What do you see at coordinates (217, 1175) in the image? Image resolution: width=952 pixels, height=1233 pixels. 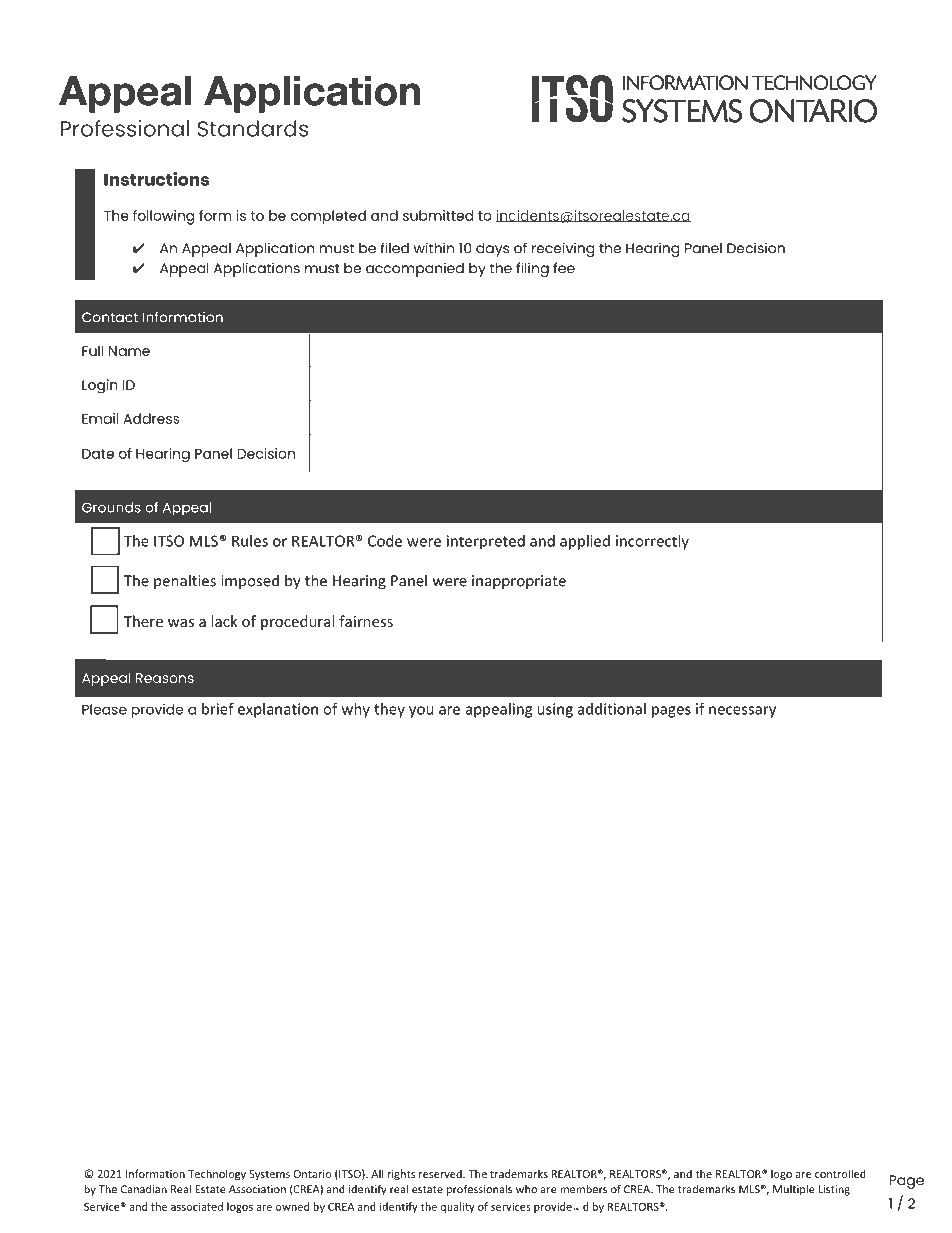 I see `Technology` at bounding box center [217, 1175].
